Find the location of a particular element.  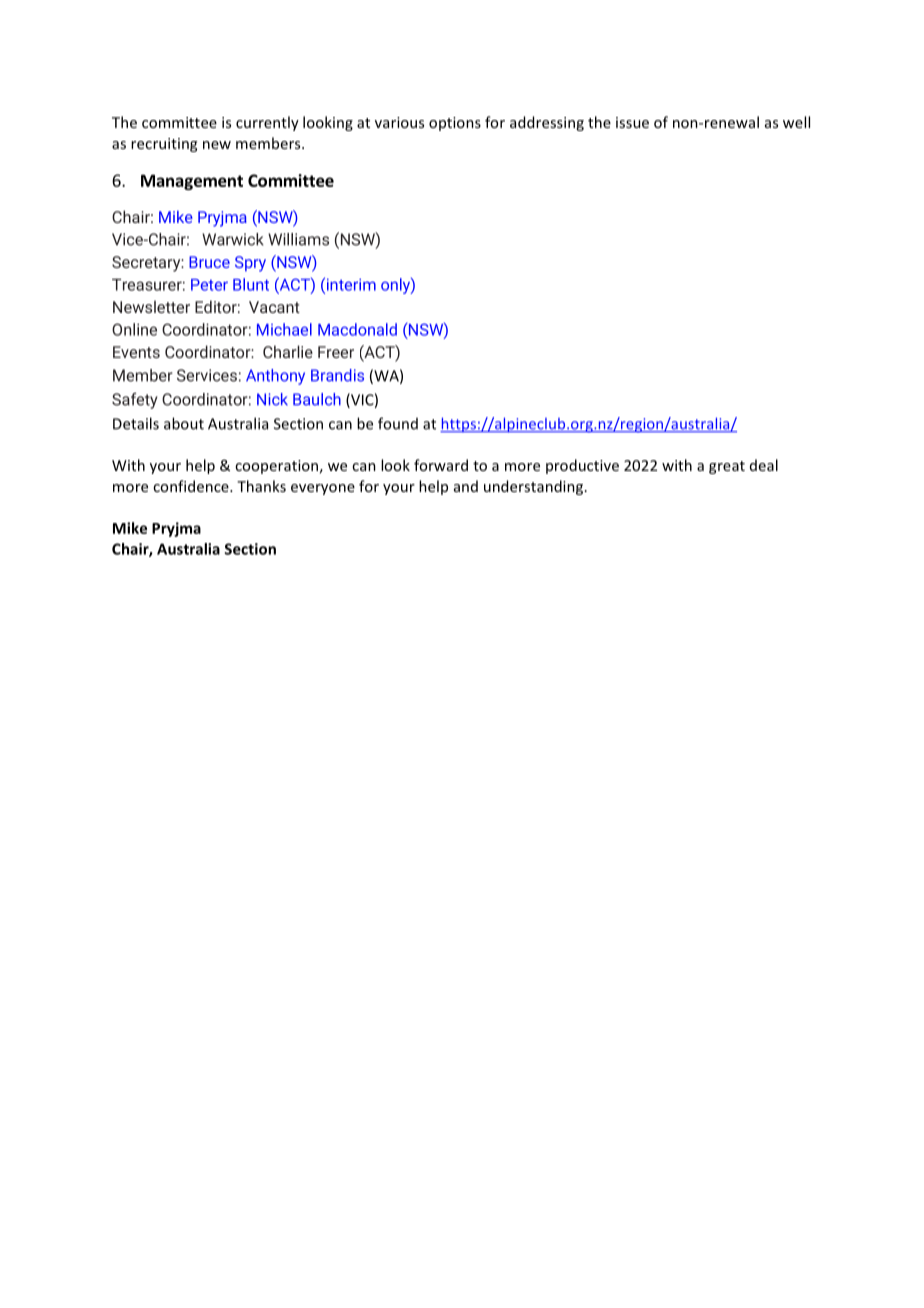

found is located at coordinates (398, 423).
